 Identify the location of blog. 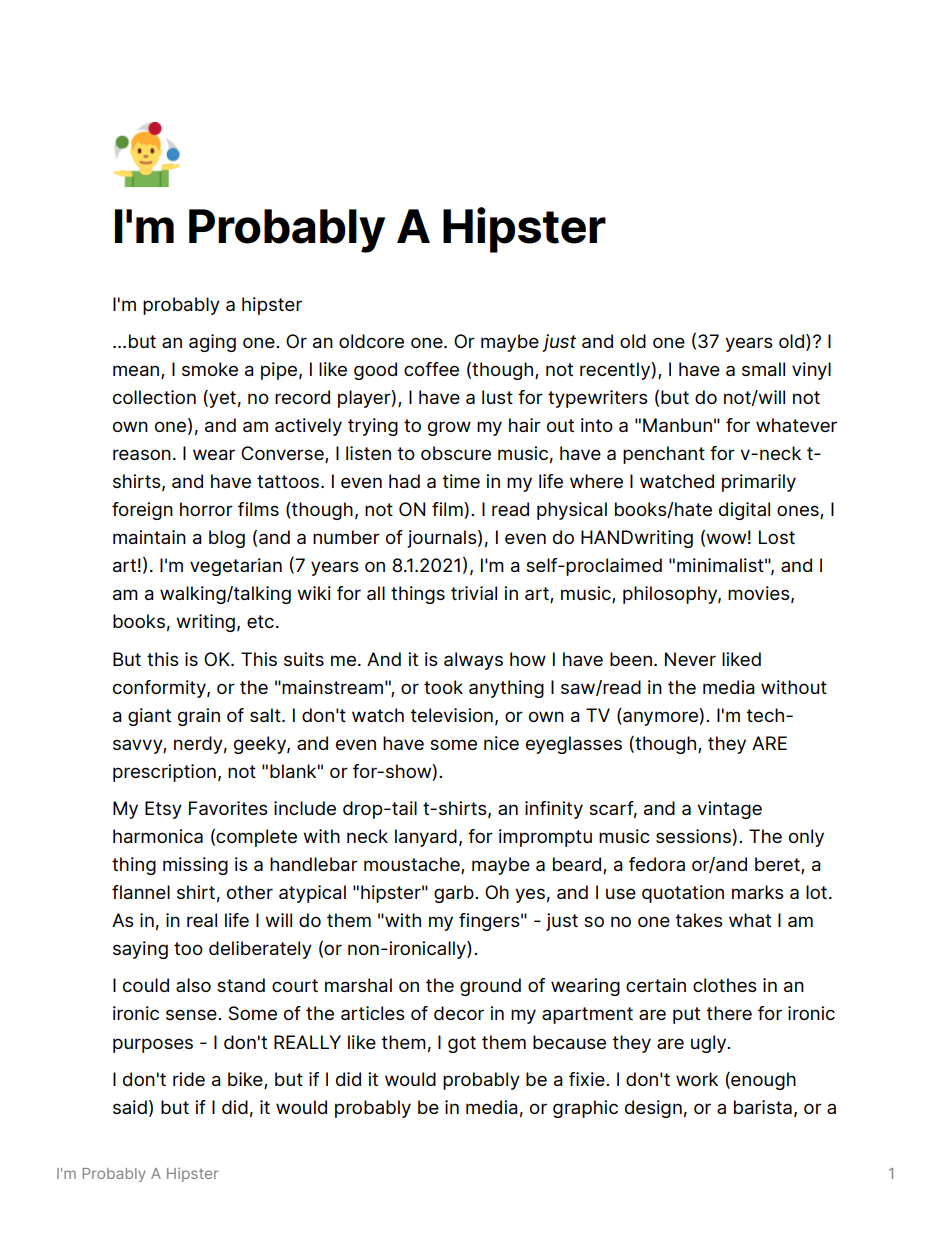
(227, 539).
